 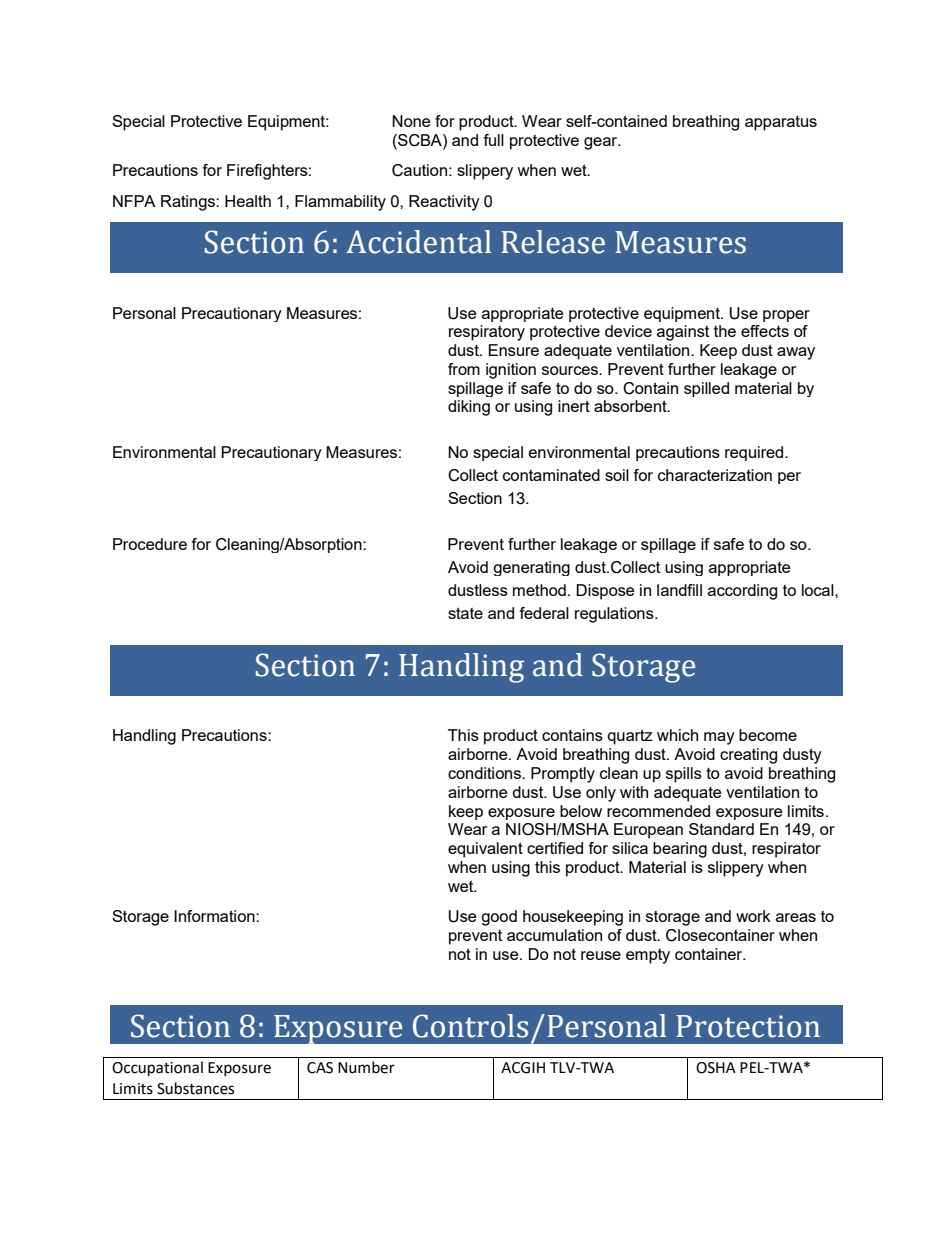 I want to click on Number, so click(x=366, y=1067).
